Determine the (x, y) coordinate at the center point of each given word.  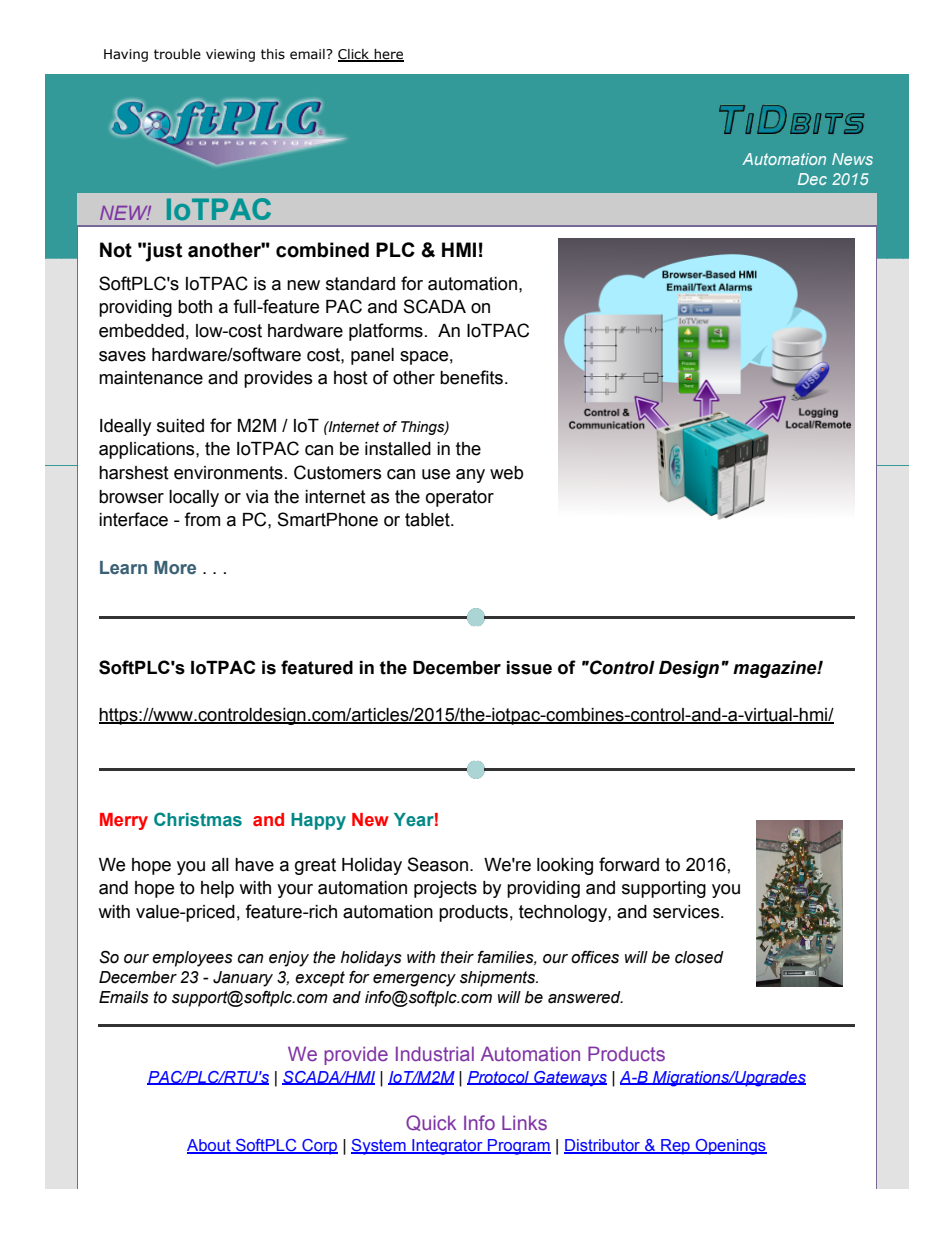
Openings (730, 1147)
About (210, 1146)
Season (437, 864)
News (852, 159)
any (470, 476)
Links (524, 1122)
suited (180, 426)
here (388, 55)
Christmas (198, 819)
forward (629, 864)
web (506, 473)
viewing (230, 55)
